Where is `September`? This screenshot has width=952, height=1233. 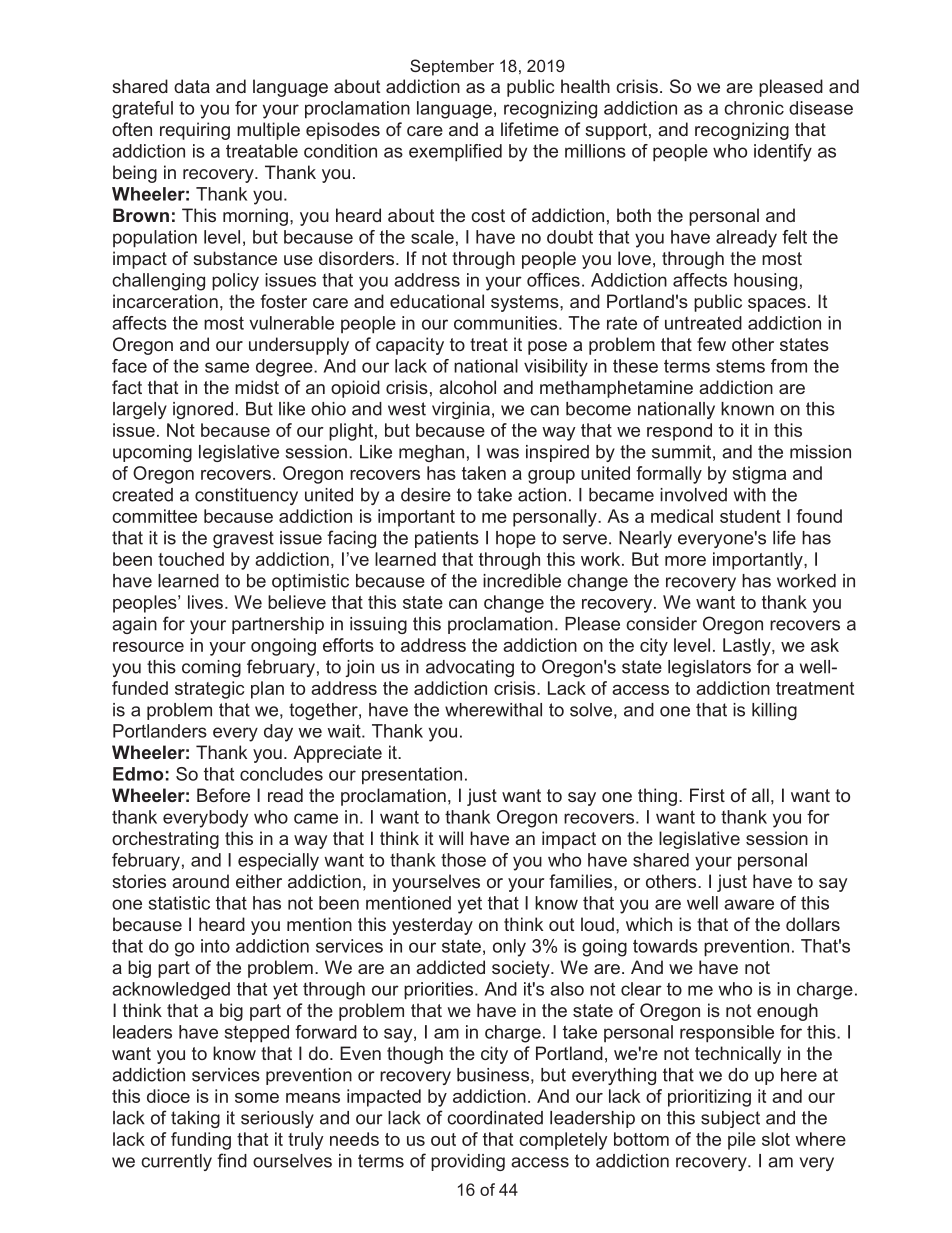
September is located at coordinates (452, 67).
